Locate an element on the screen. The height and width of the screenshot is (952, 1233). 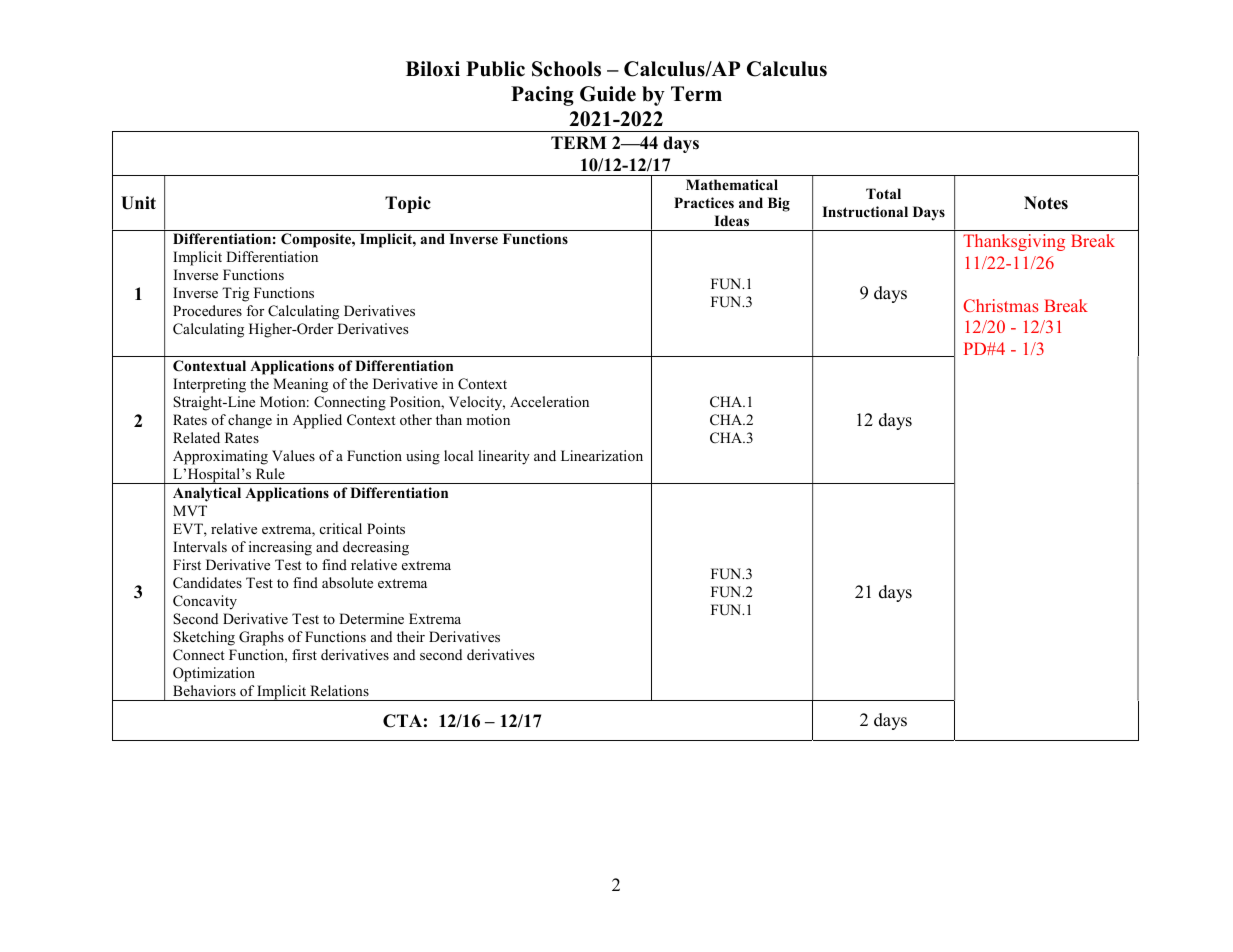
Guide is located at coordinates (608, 94).
